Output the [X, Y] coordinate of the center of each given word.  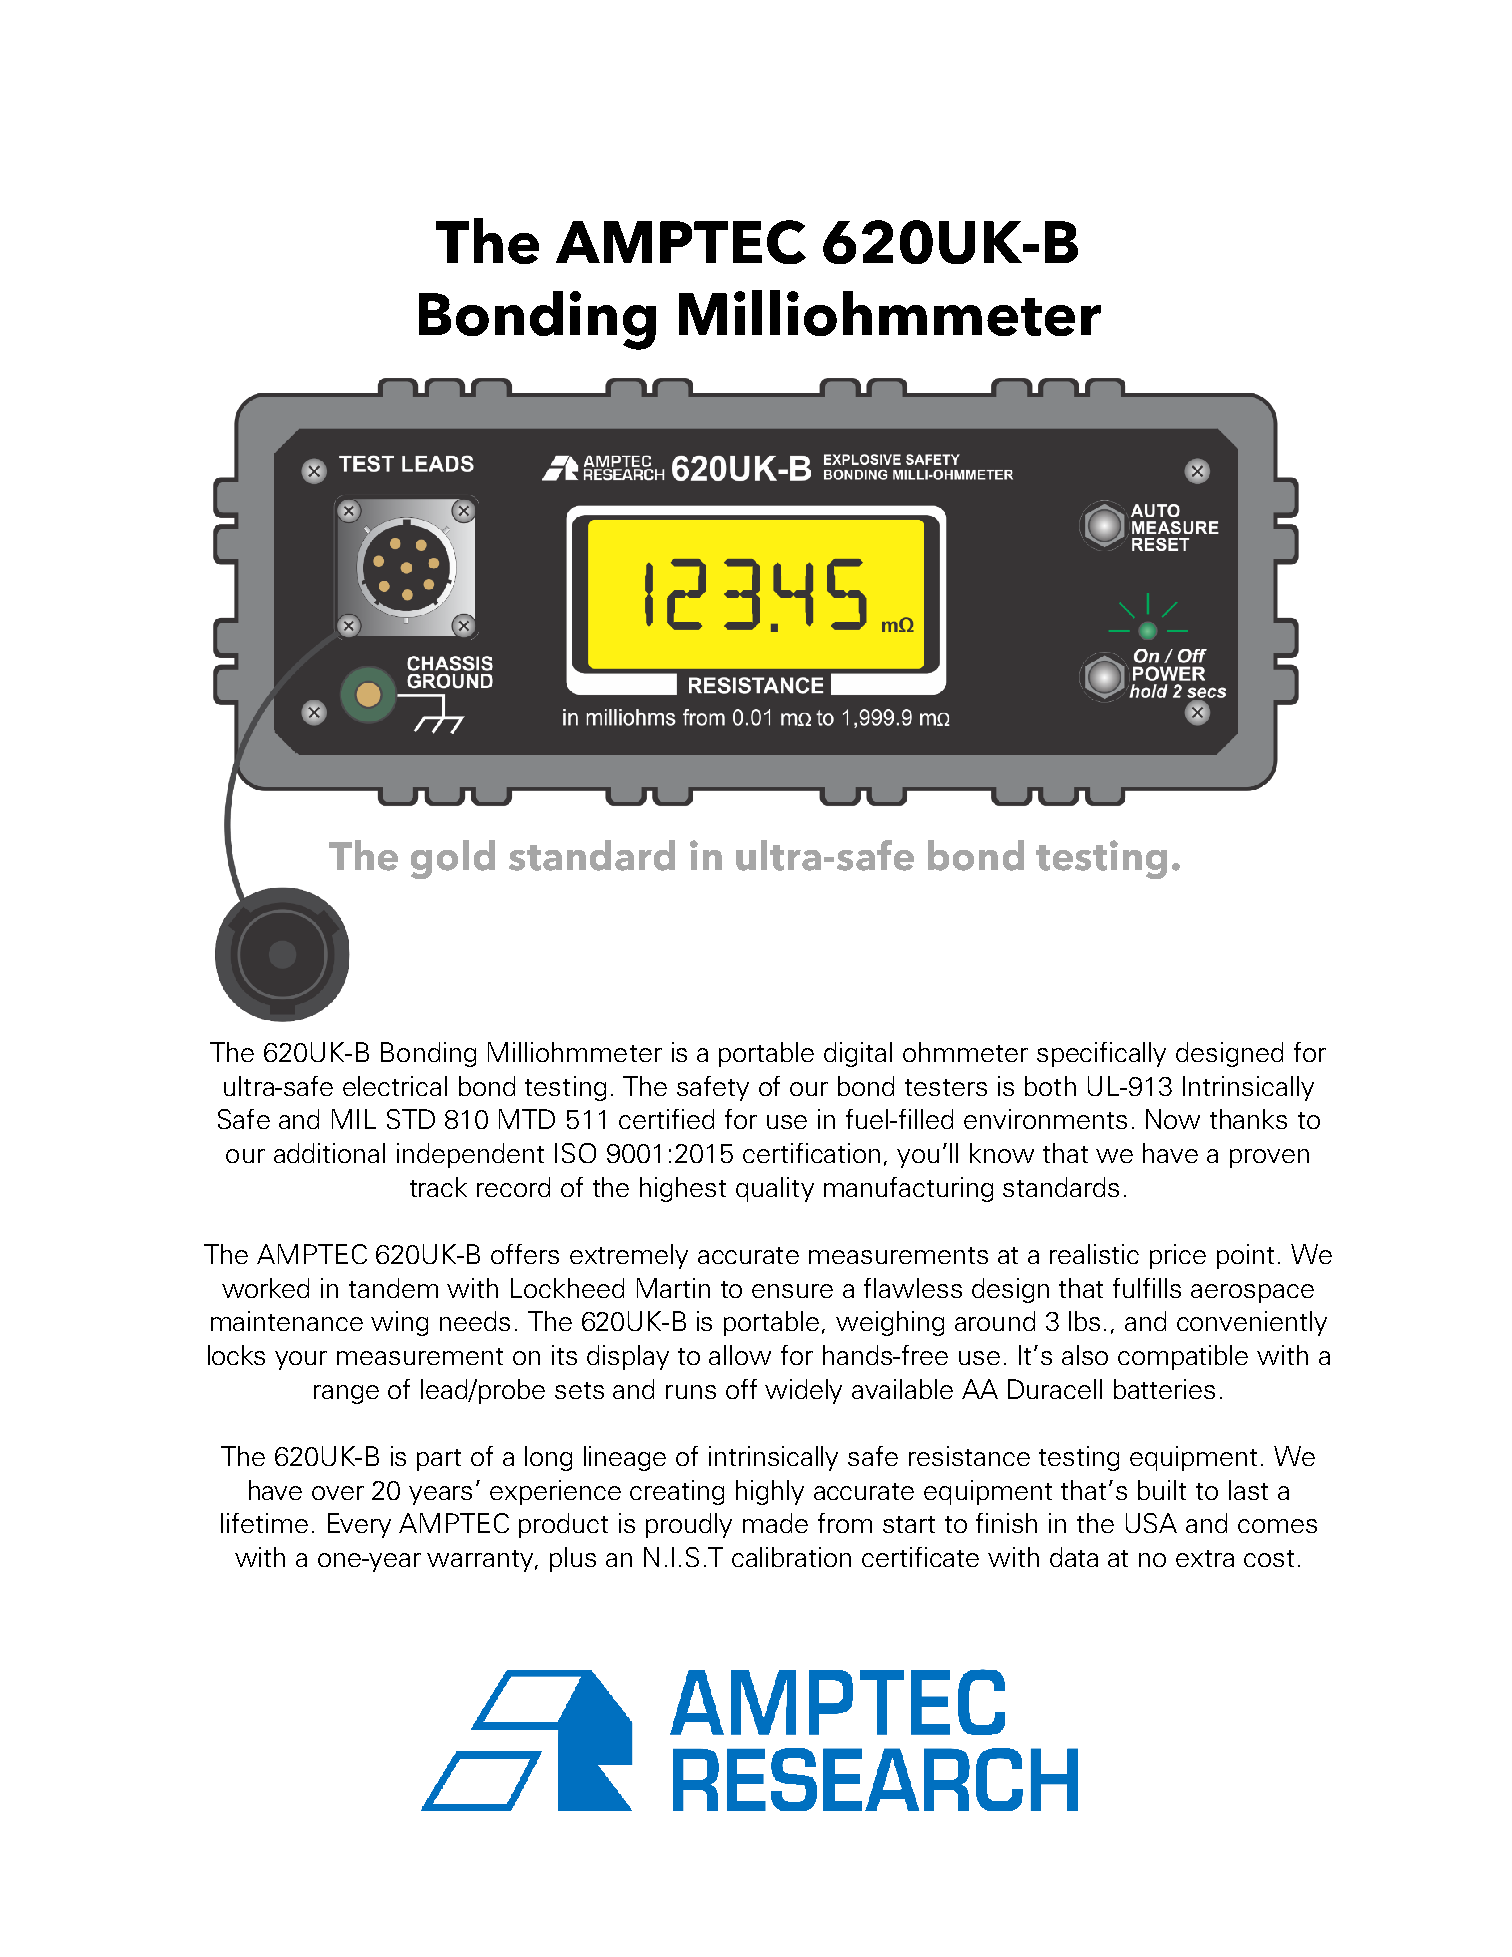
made [775, 1523]
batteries [1164, 1389]
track [438, 1187]
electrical [395, 1086]
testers [946, 1087]
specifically [1101, 1054]
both [1050, 1086]
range [346, 1394]
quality [775, 1189]
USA [1151, 1523]
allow [740, 1355]
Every [359, 1525]
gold [453, 859]
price [1178, 1256]
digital [858, 1054]
